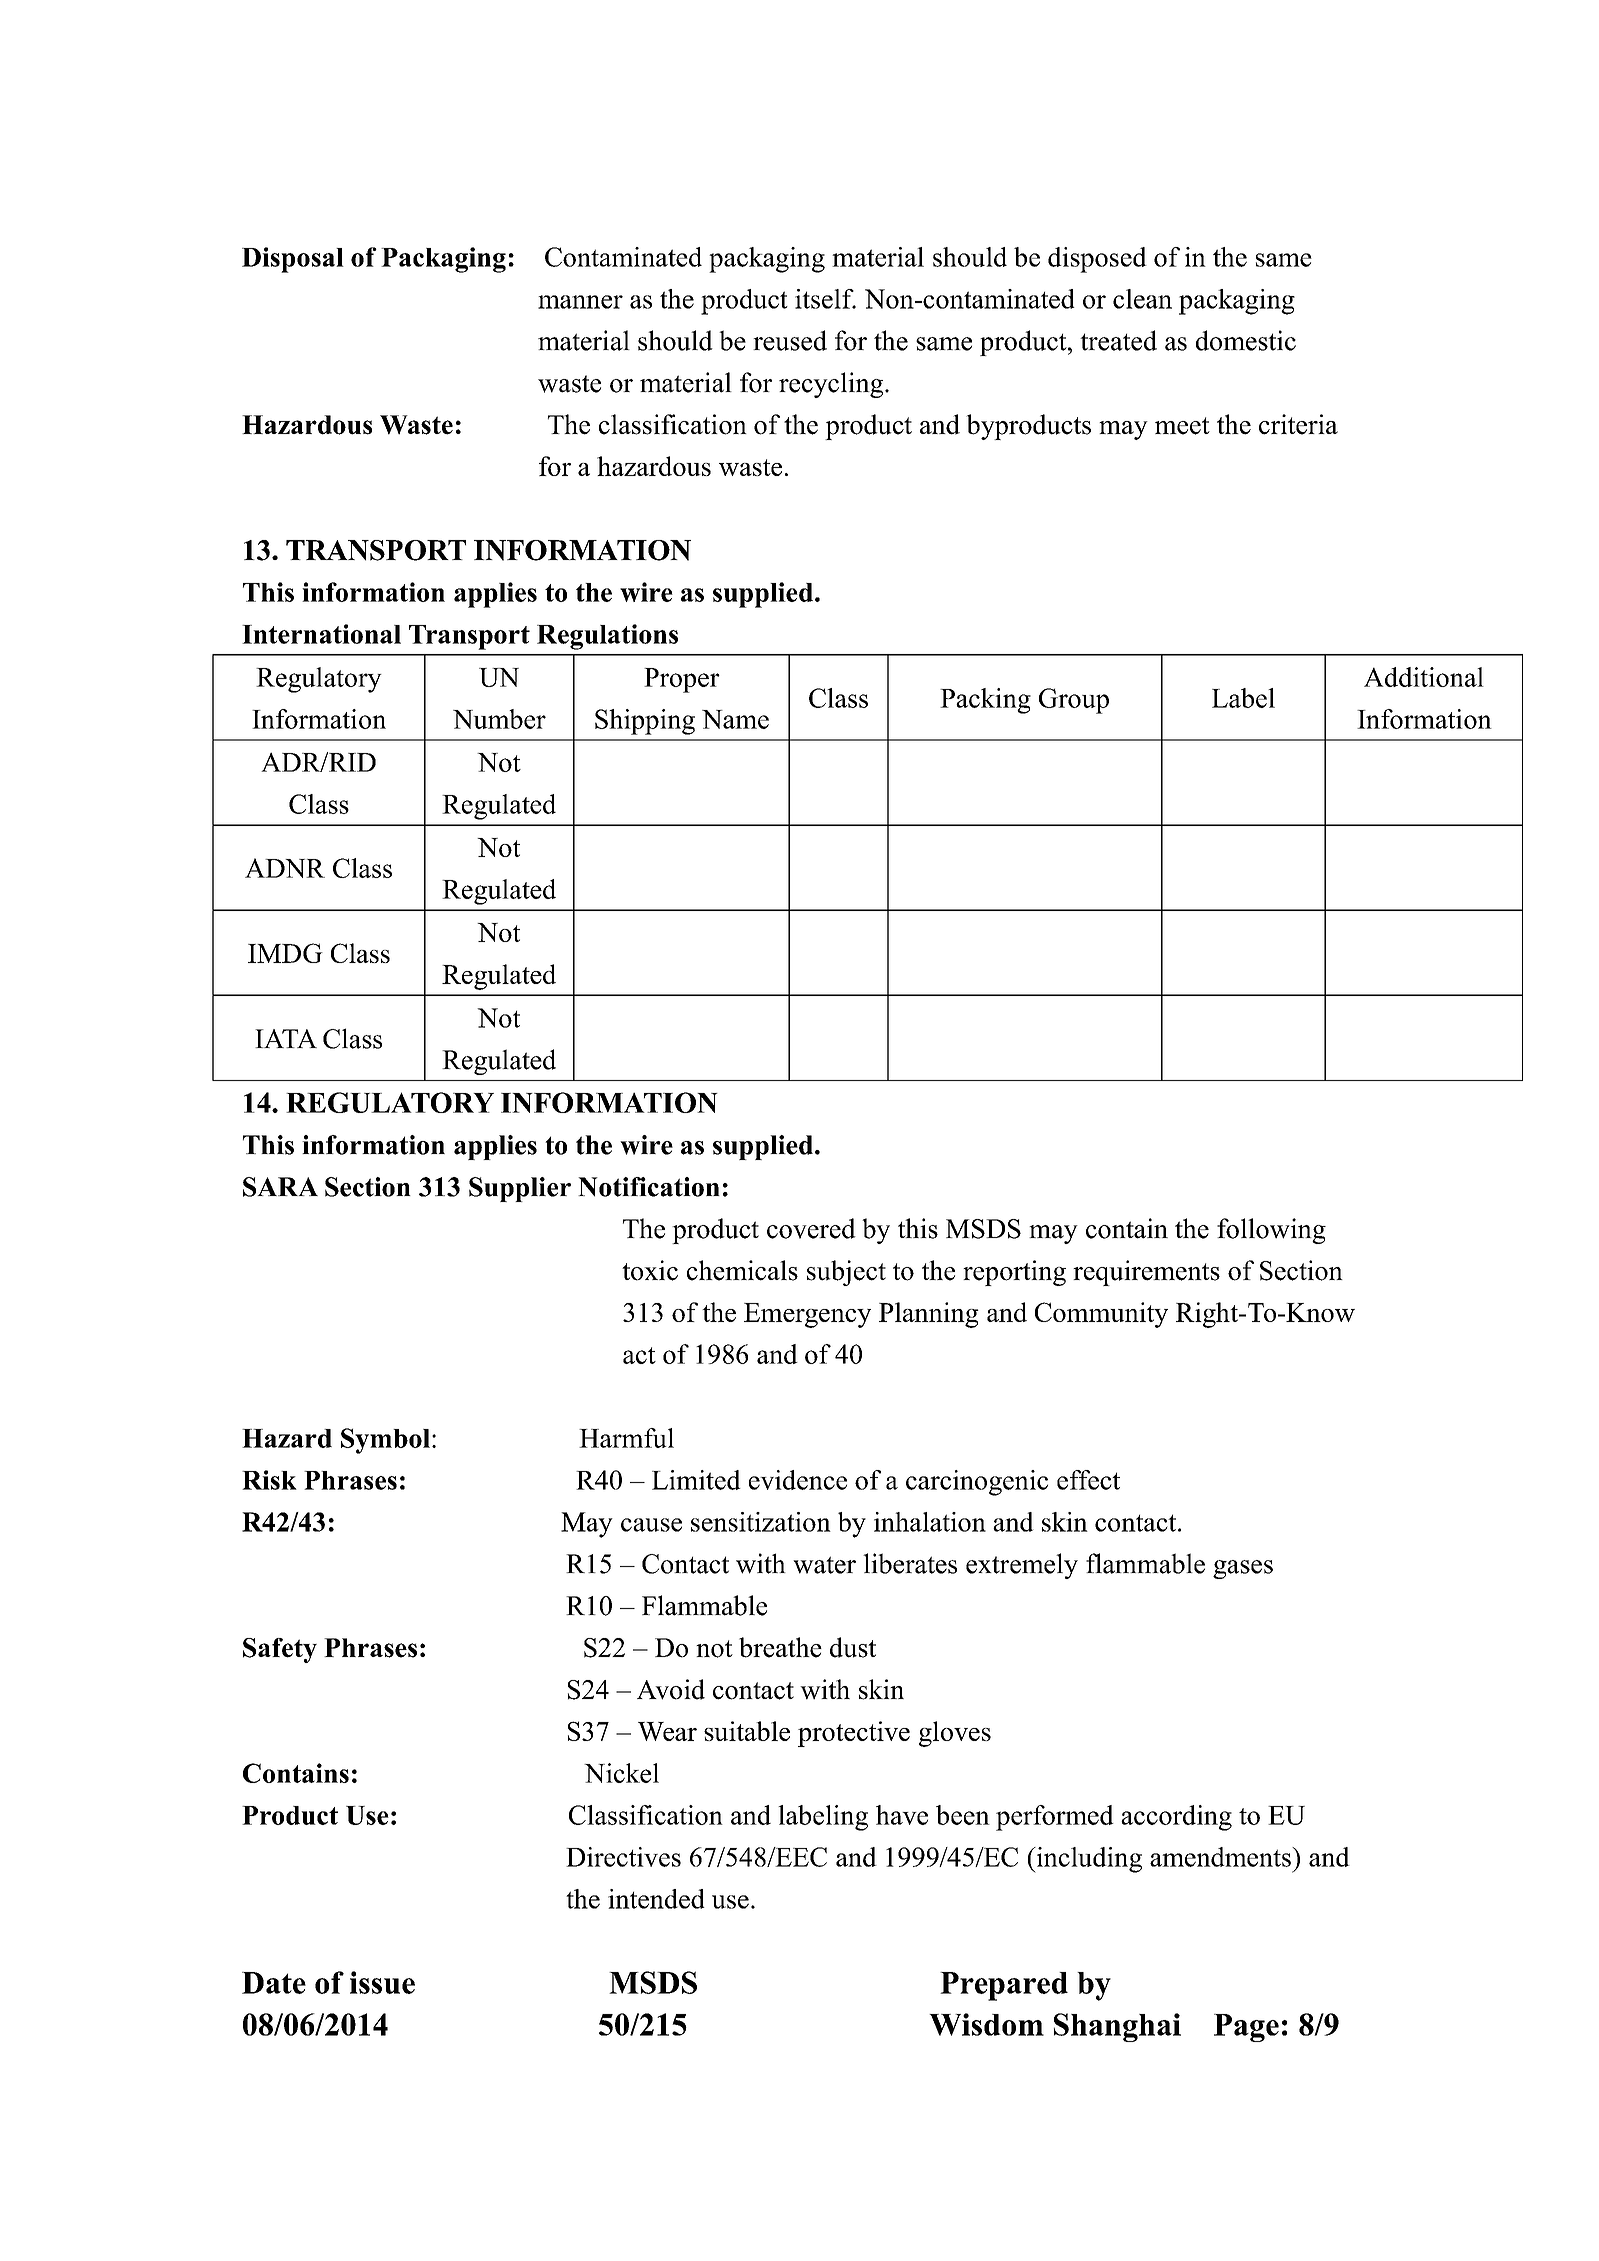 The image size is (1599, 2261). What do you see at coordinates (811, 1228) in the page?
I see `covered` at bounding box center [811, 1228].
